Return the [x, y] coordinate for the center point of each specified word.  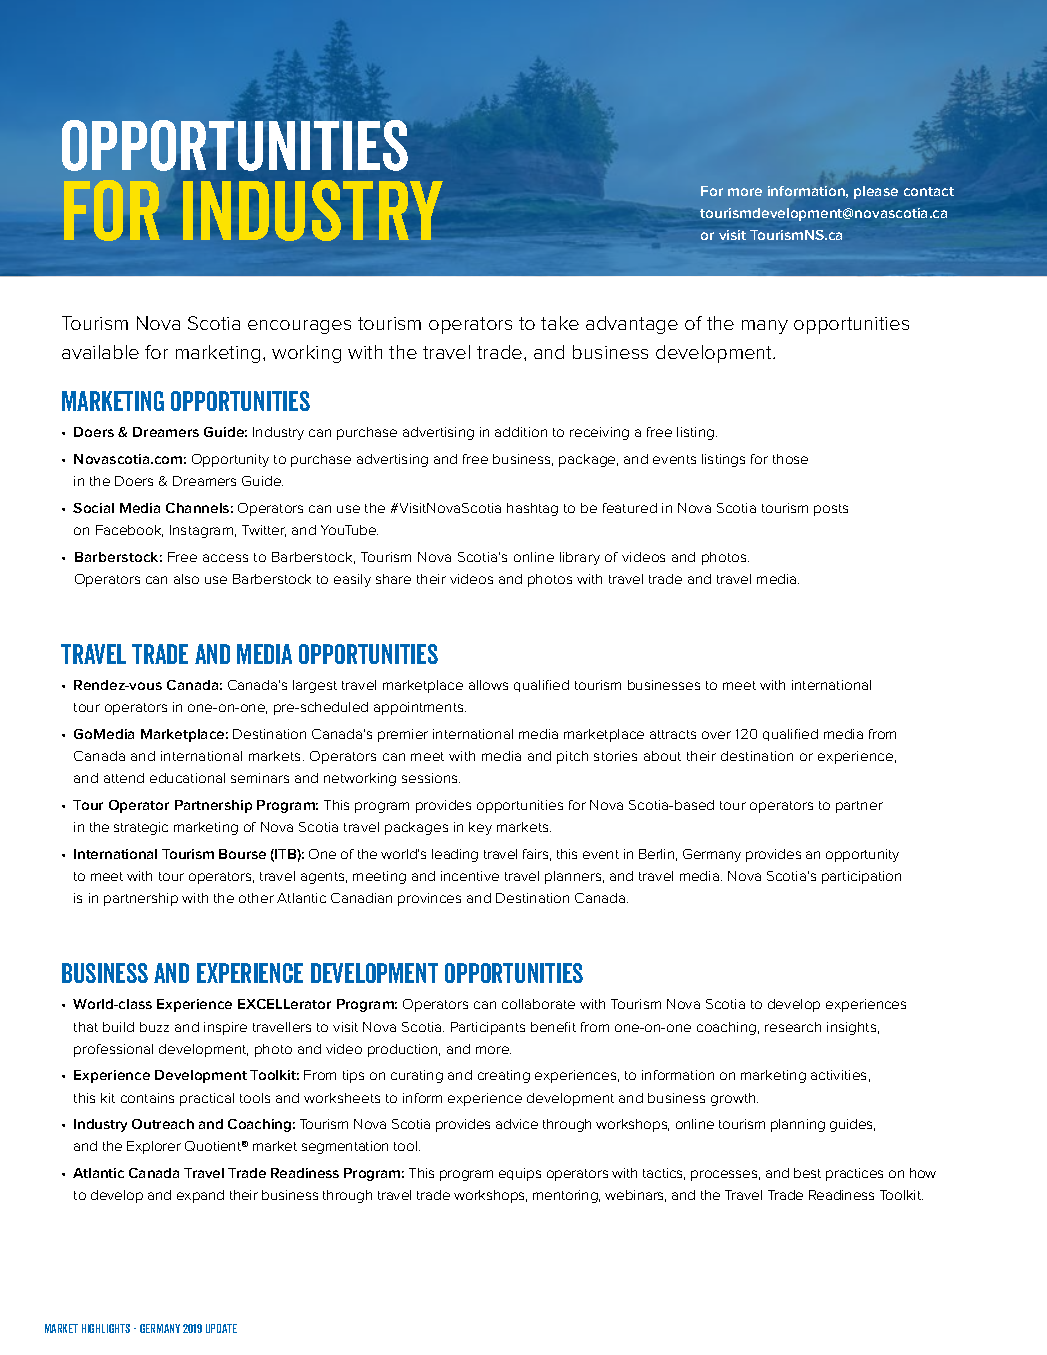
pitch [572, 757]
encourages [299, 327]
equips [520, 1174]
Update [221, 1328]
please [876, 192]
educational [187, 778]
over [716, 735]
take [560, 323]
